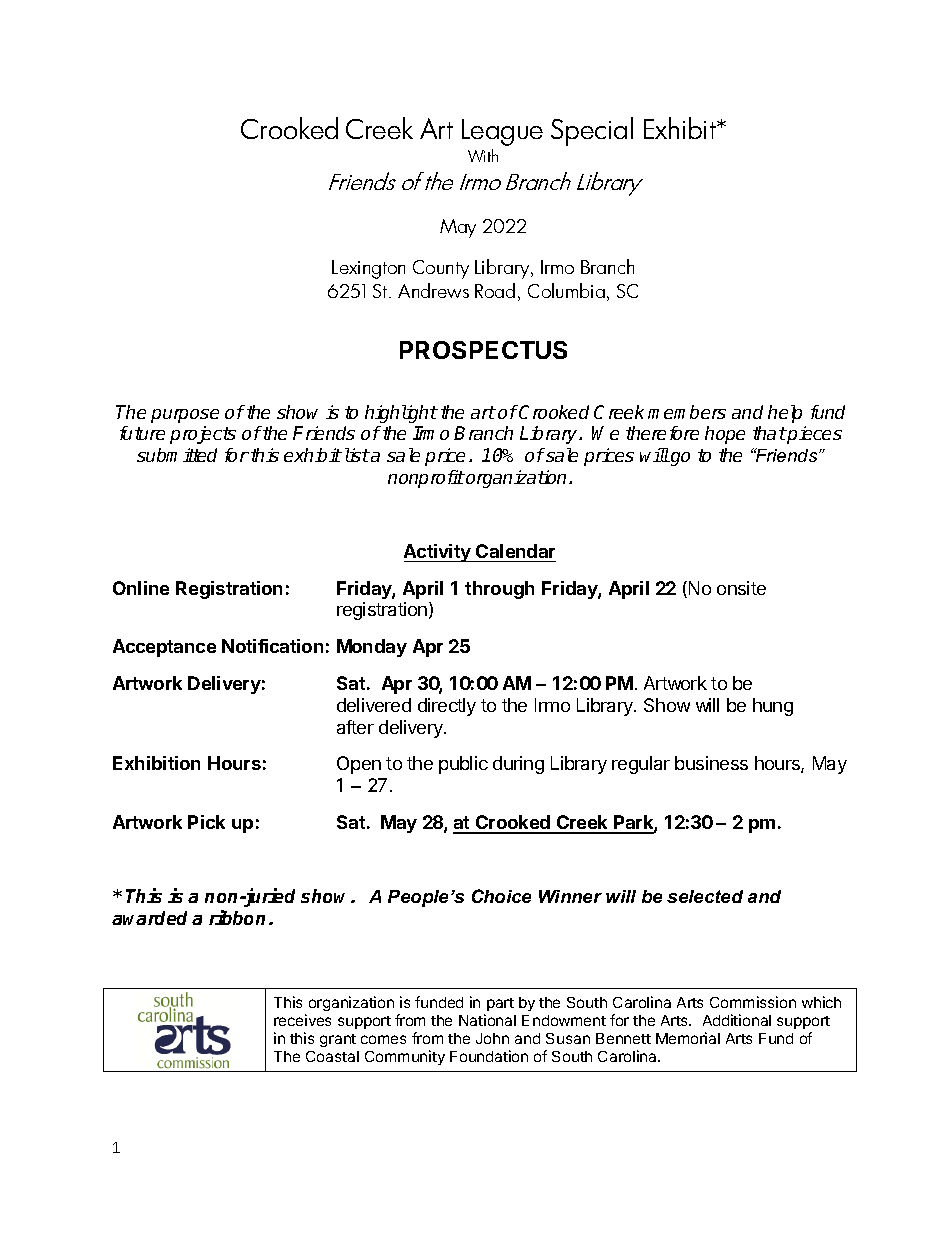 This screenshot has height=1233, width=952. I want to click on Additional, so click(737, 1020).
